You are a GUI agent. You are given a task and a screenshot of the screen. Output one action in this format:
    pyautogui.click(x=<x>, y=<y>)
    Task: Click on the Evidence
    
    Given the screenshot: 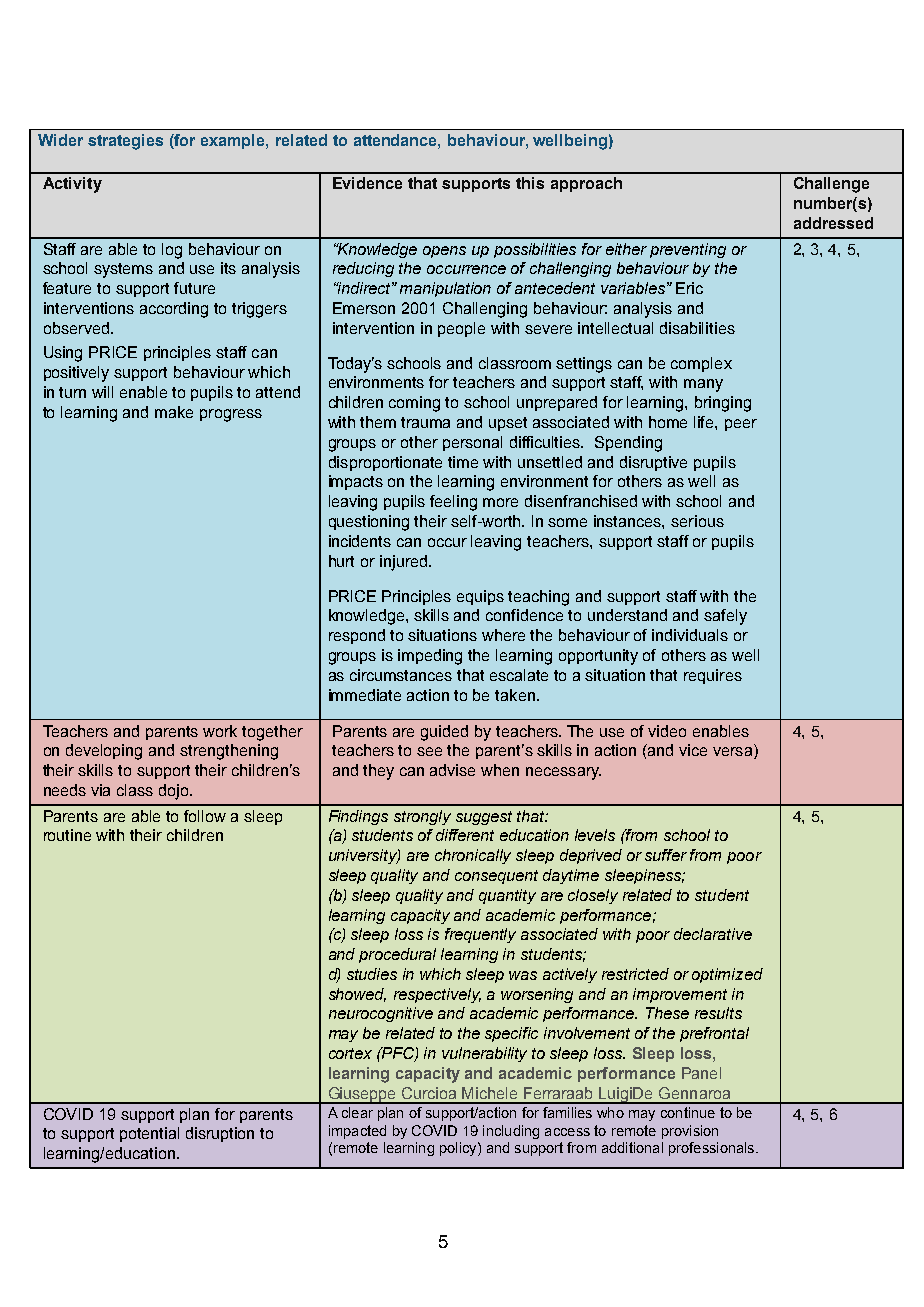 What is the action you would take?
    pyautogui.click(x=367, y=183)
